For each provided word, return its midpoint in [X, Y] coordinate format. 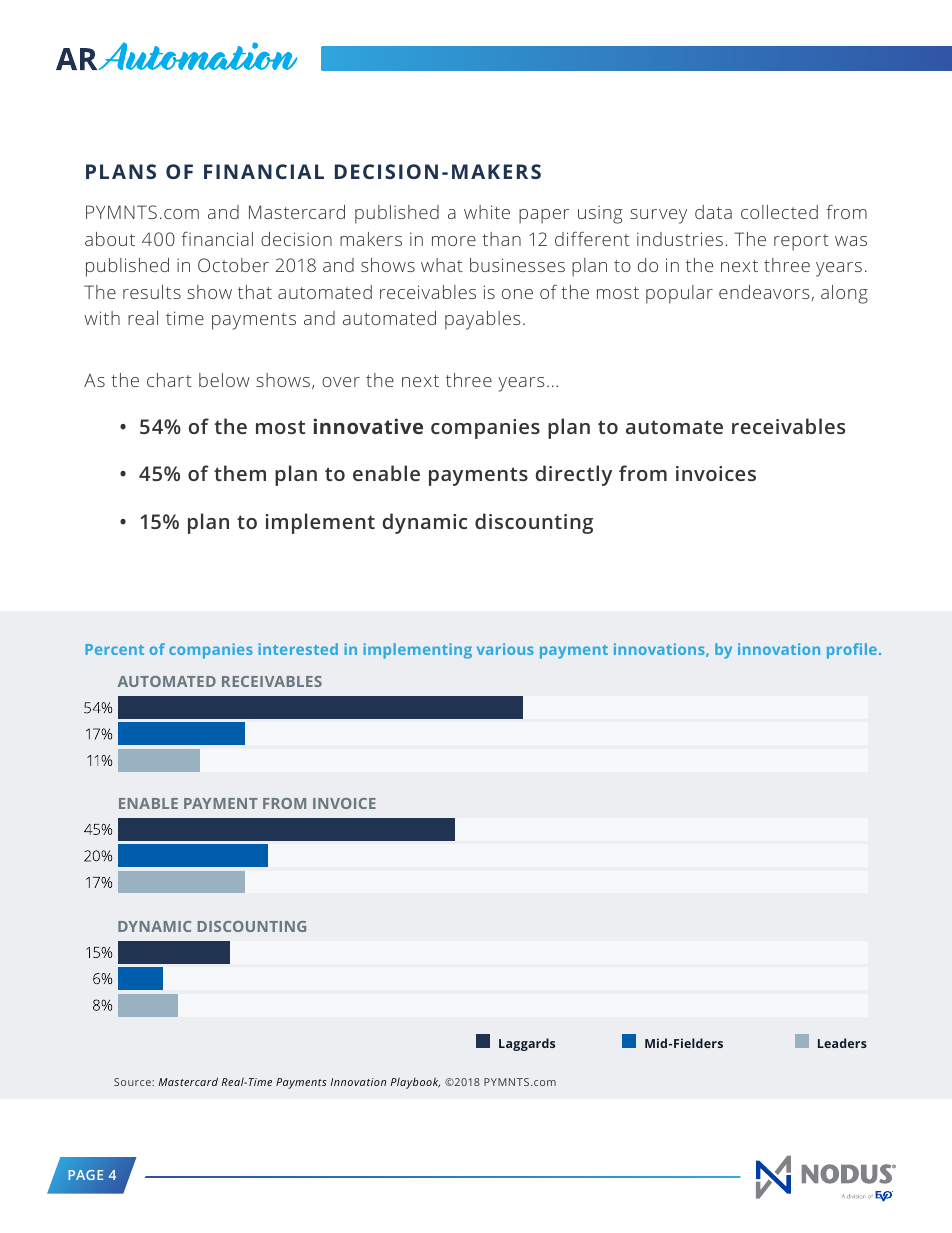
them [240, 473]
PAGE [85, 1175]
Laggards [527, 1044]
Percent [114, 649]
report [801, 242]
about [110, 239]
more [454, 241]
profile [852, 651]
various [505, 649]
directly [574, 475]
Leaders [842, 1043]
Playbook [415, 1083]
